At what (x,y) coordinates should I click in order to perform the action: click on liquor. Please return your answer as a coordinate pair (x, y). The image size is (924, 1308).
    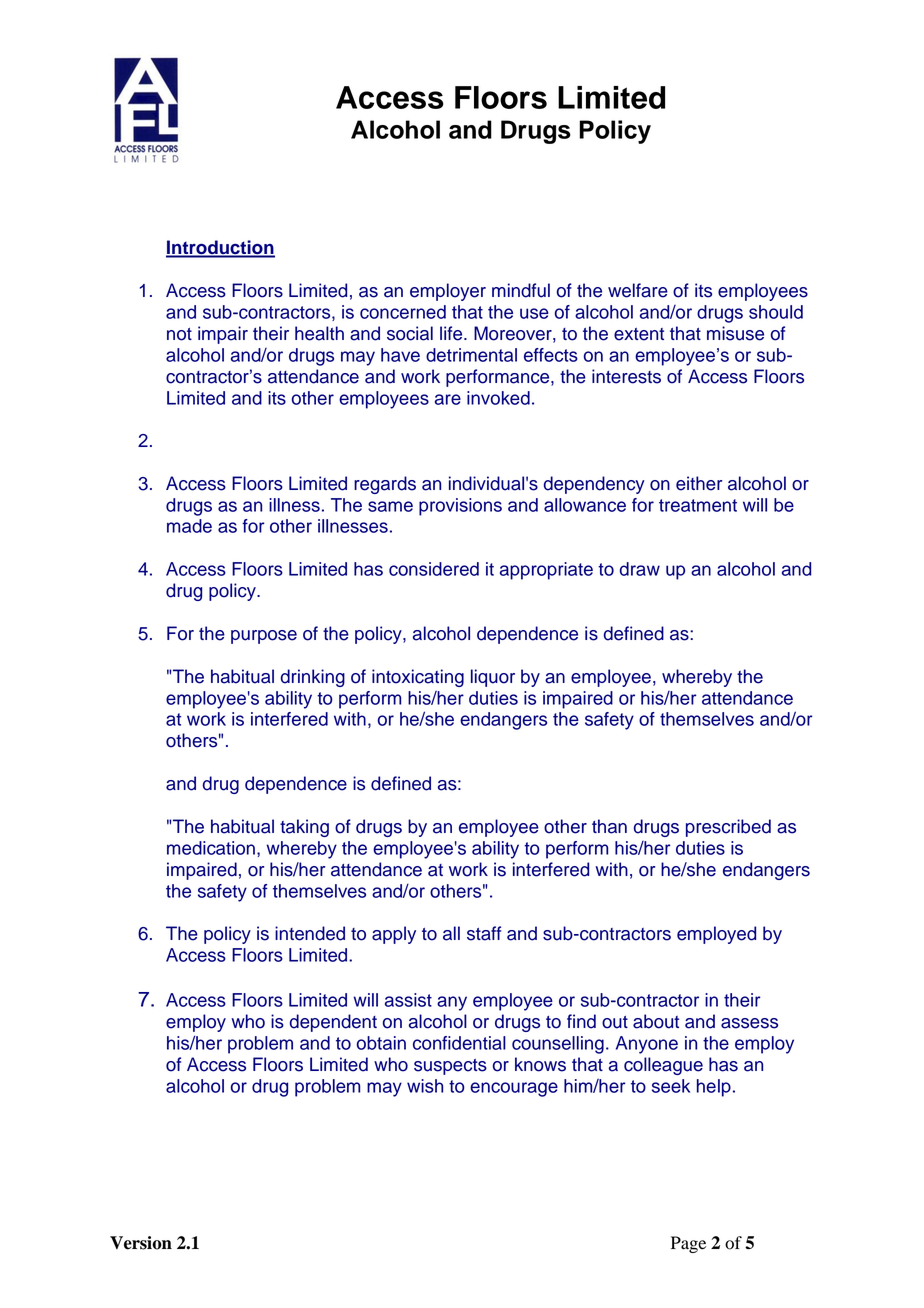
    Looking at the image, I should click on (493, 678).
